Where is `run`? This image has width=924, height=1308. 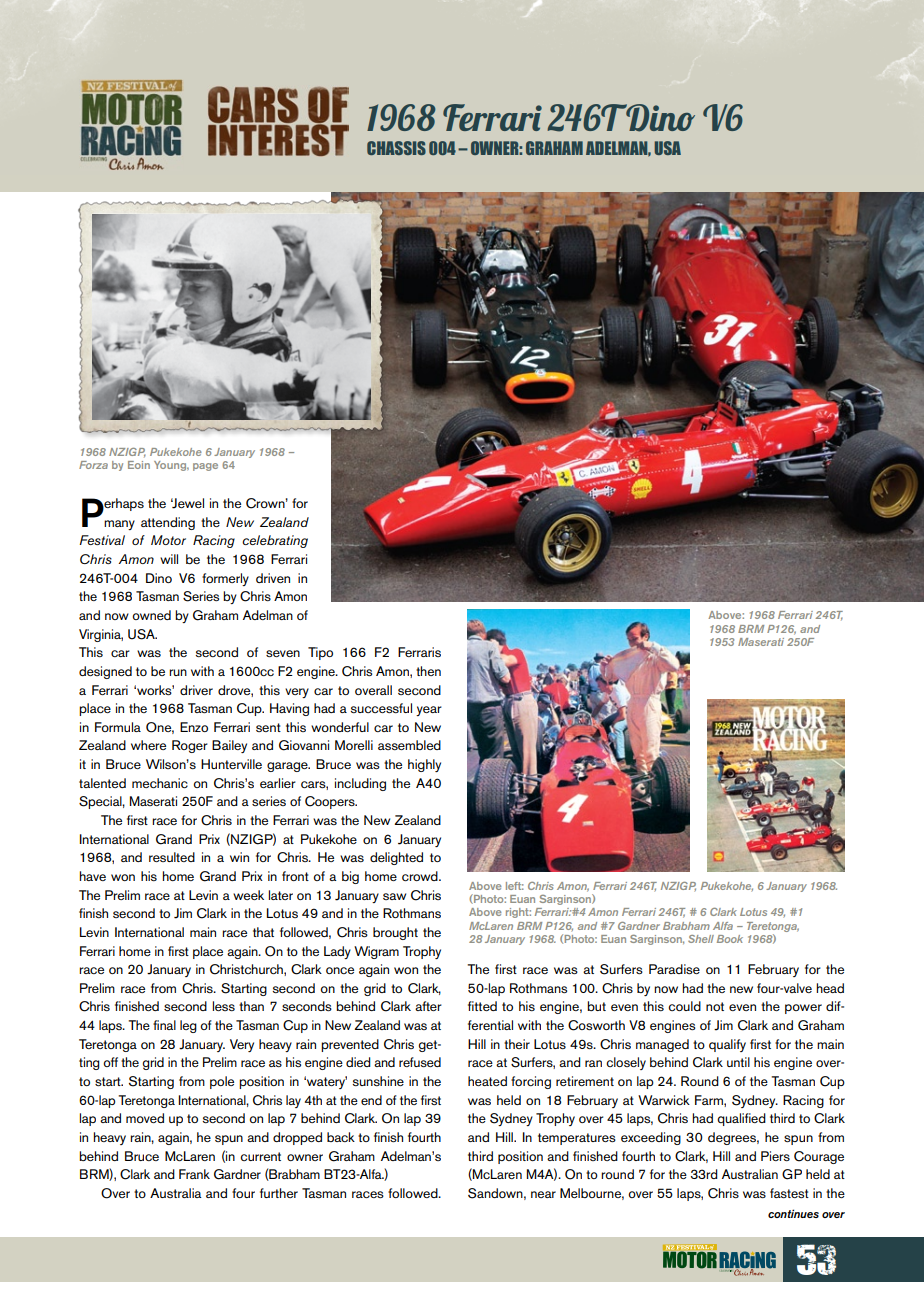
run is located at coordinates (178, 672).
